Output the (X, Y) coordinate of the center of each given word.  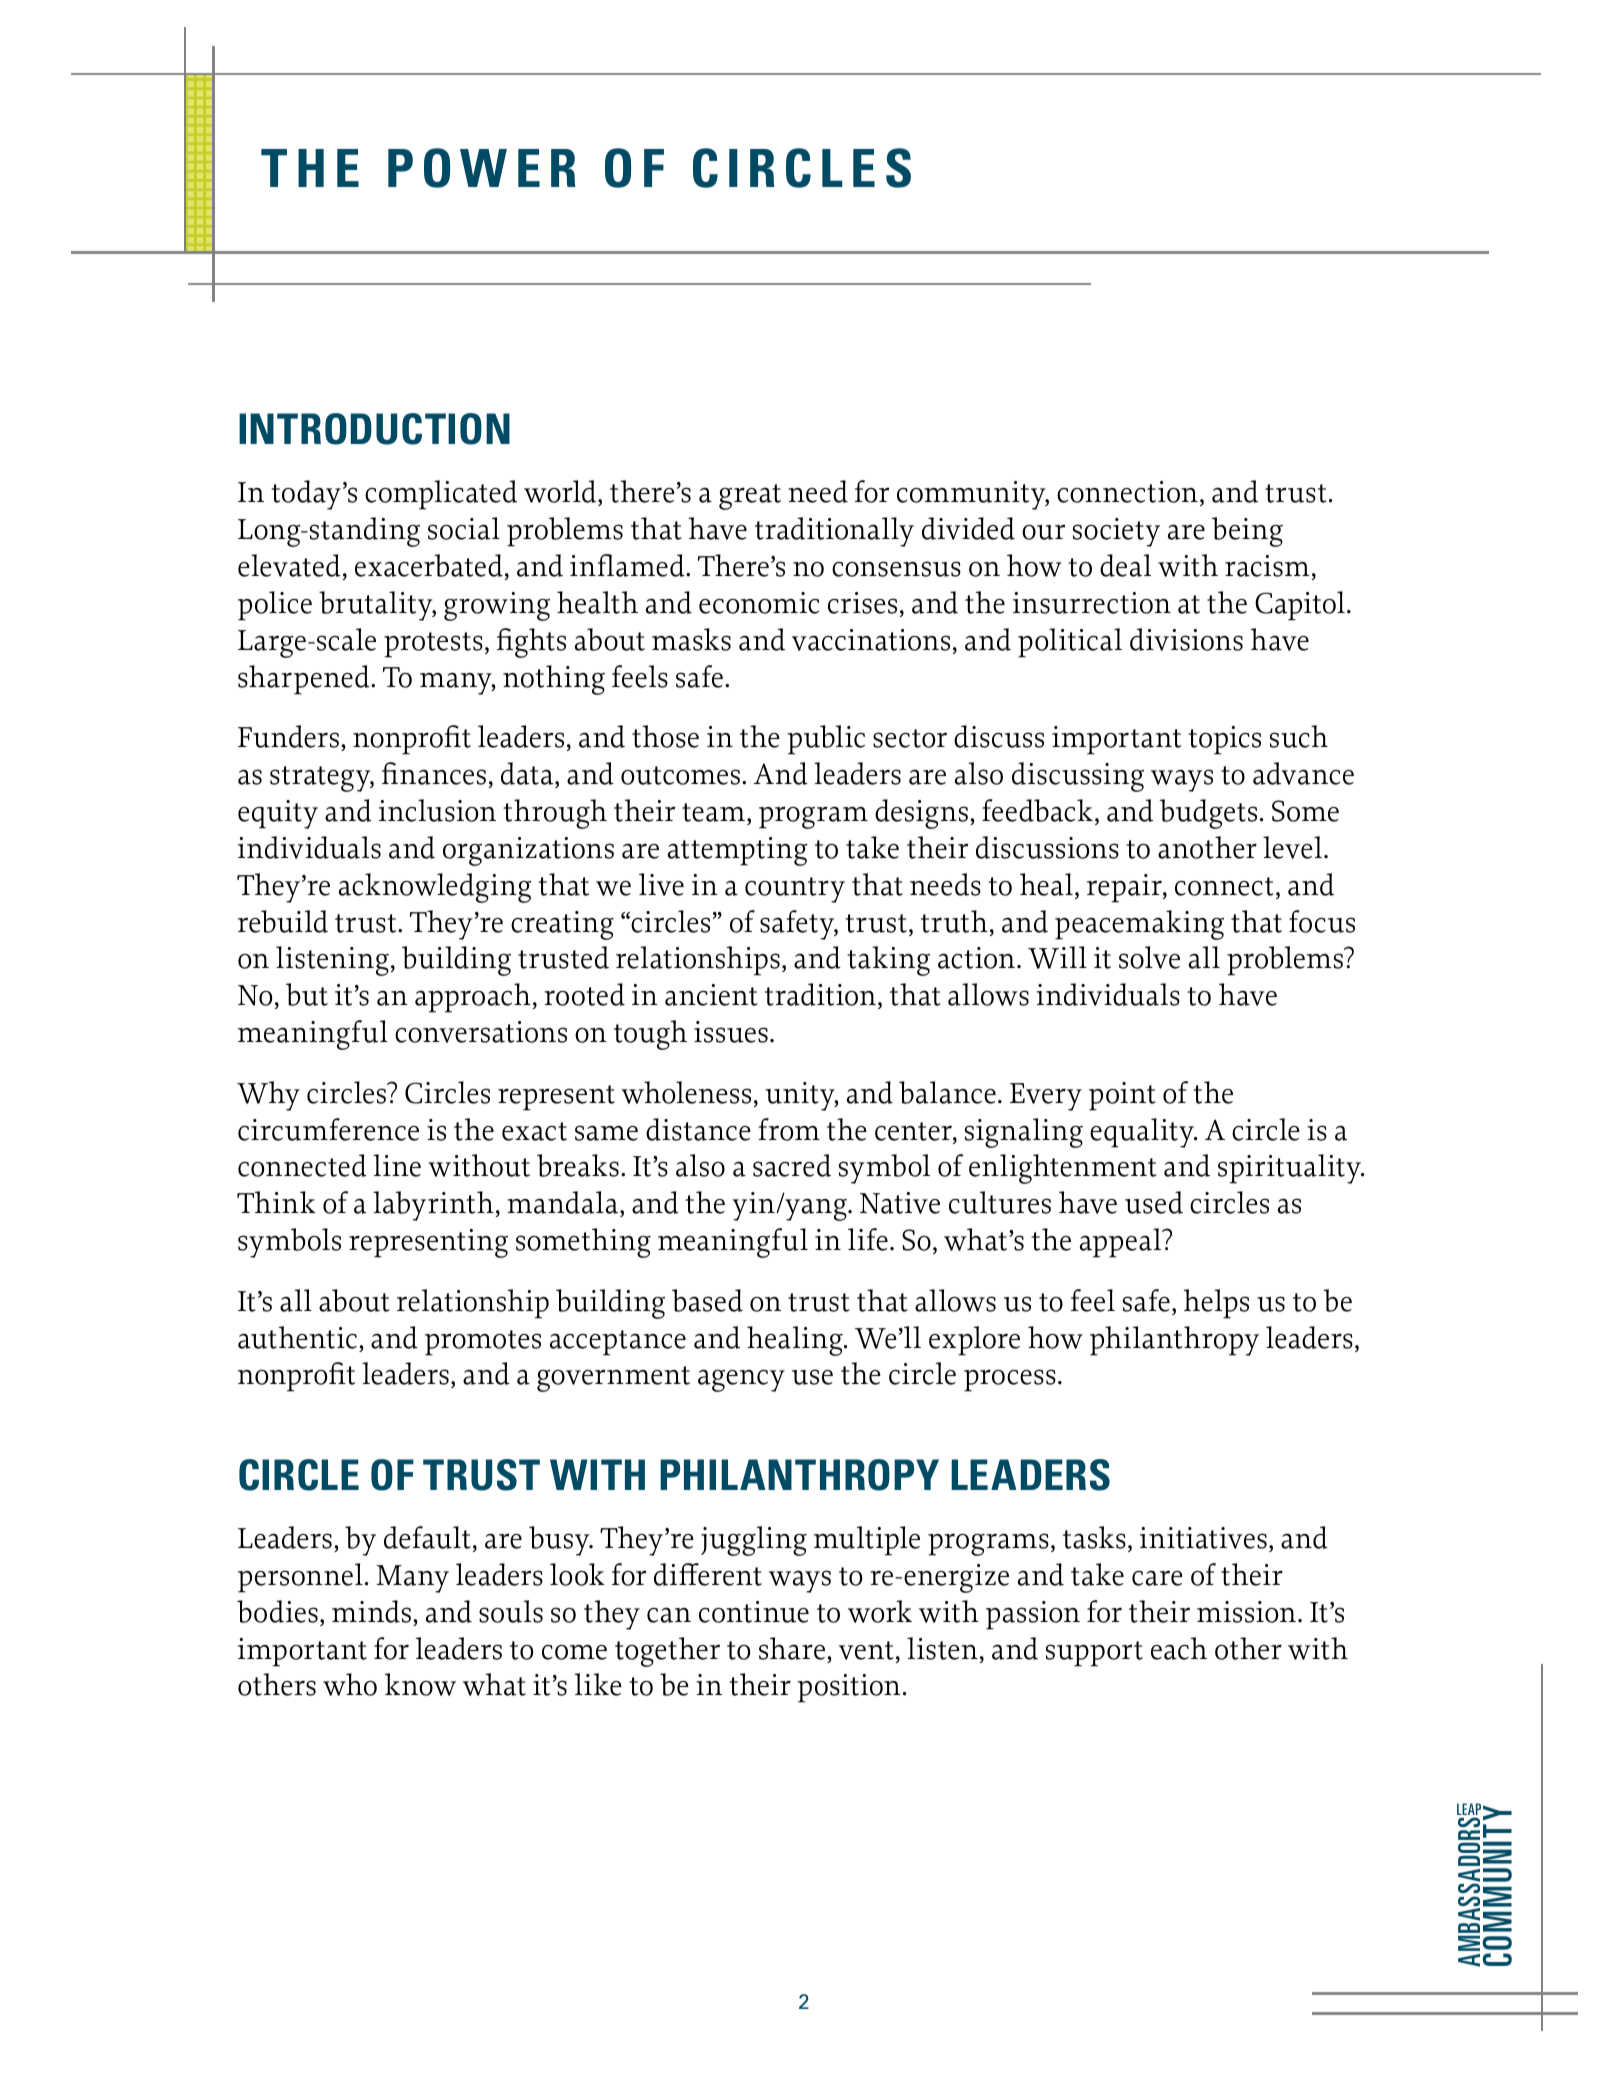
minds (371, 1611)
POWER (482, 168)
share (793, 1648)
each (1179, 1648)
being (1247, 532)
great (750, 497)
